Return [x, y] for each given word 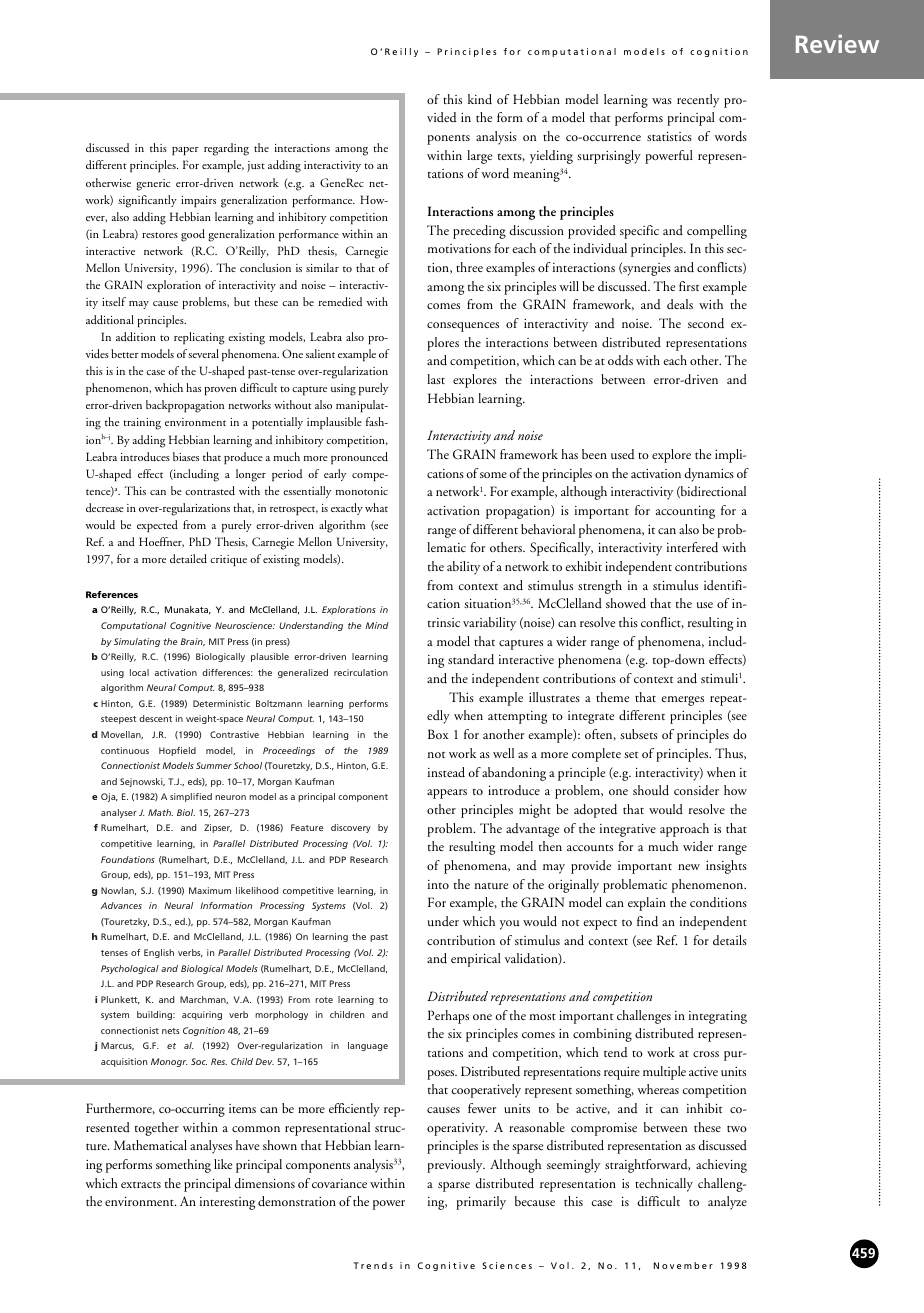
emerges [682, 701]
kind [480, 99]
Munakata [188, 610]
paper [185, 151]
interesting [227, 1203]
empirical [476, 960]
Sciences [507, 1265]
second [706, 323]
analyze [727, 1203]
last [436, 379]
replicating [199, 338]
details [730, 940]
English [159, 953]
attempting [517, 717]
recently [698, 101]
